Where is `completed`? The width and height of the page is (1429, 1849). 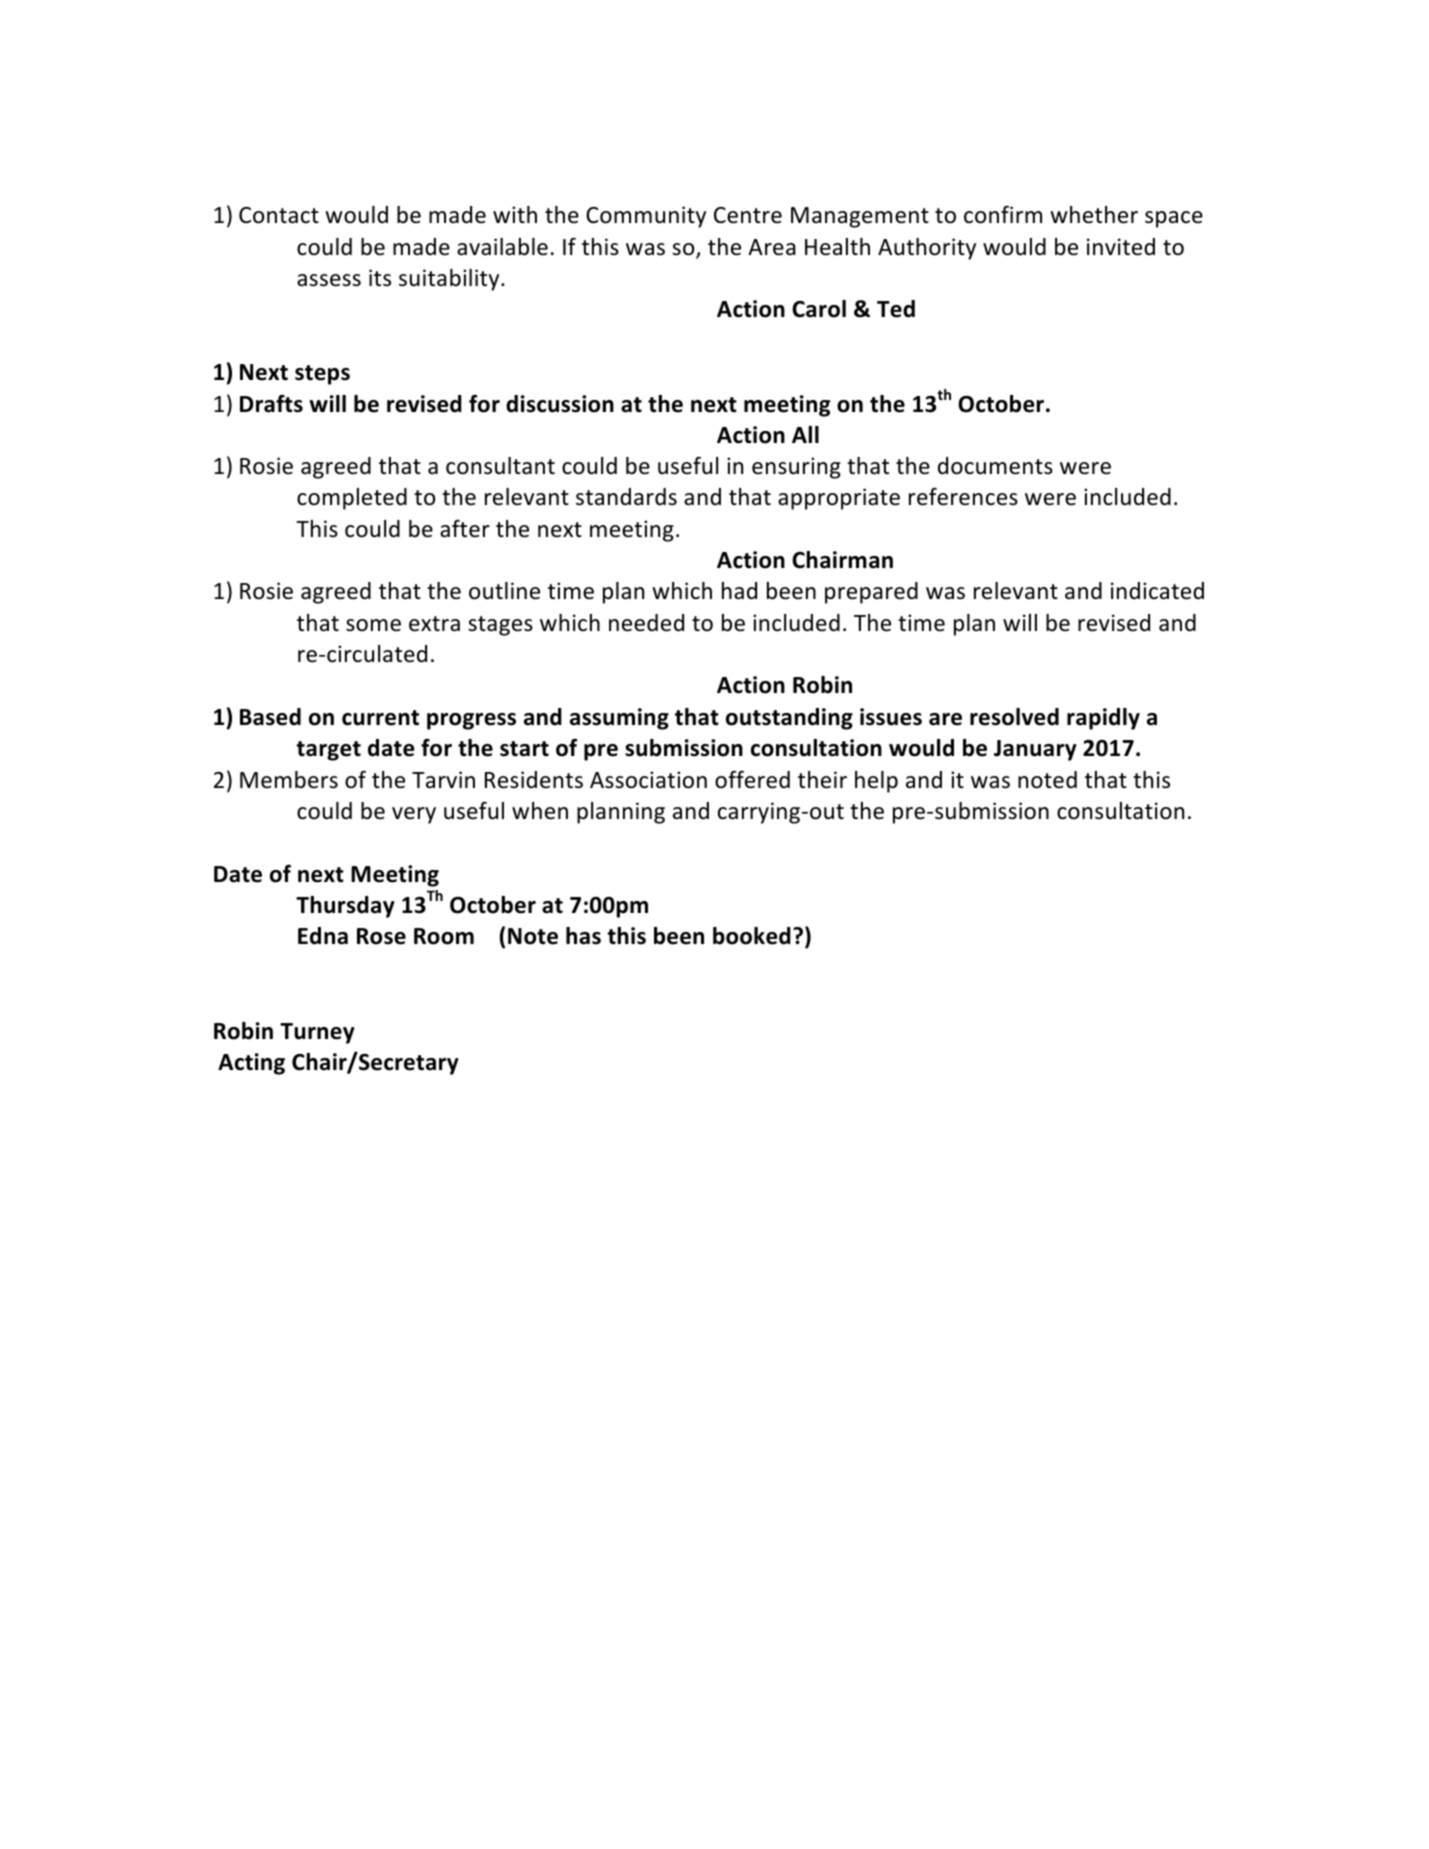 completed is located at coordinates (352, 499).
